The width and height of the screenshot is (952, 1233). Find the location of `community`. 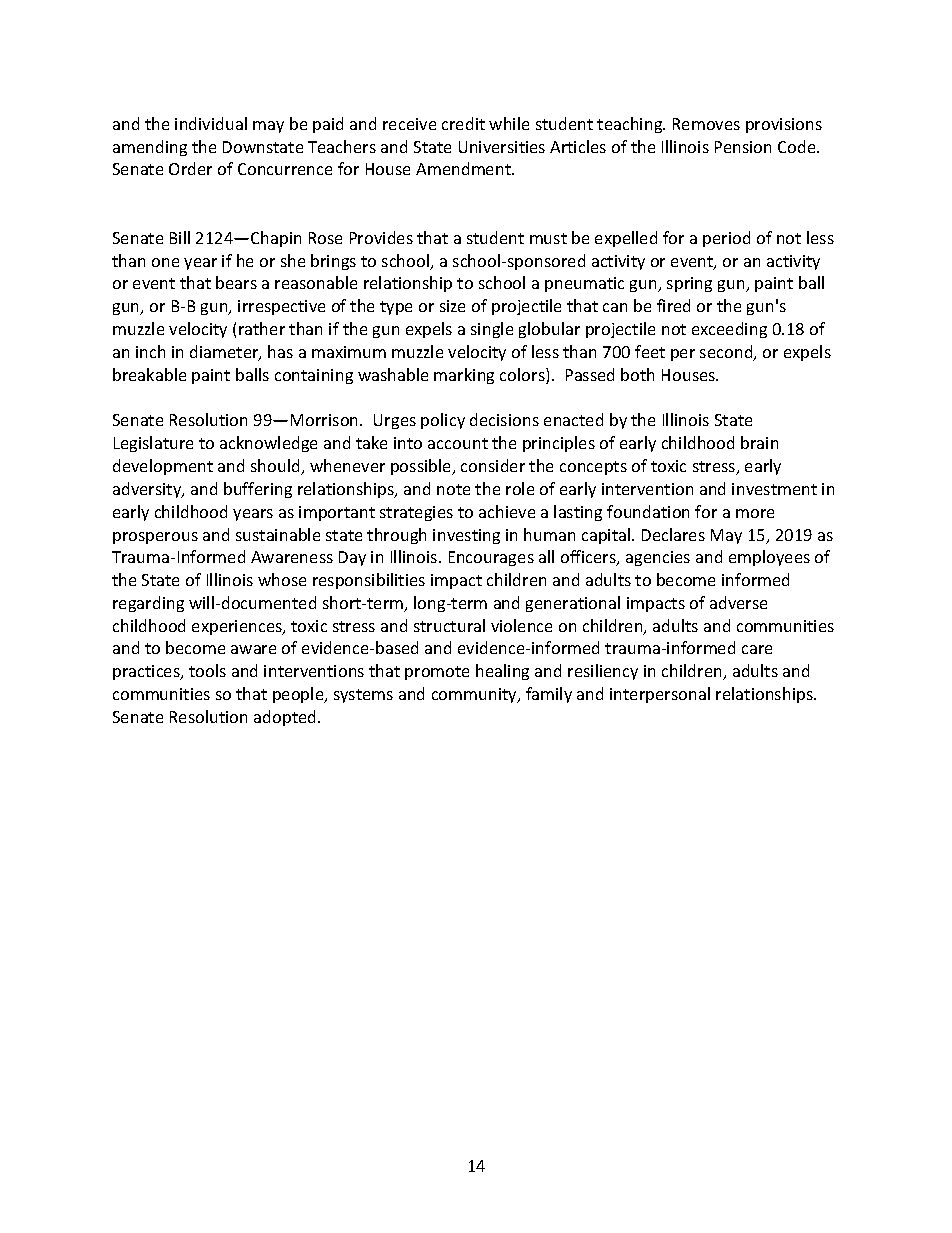

community is located at coordinates (475, 695).
